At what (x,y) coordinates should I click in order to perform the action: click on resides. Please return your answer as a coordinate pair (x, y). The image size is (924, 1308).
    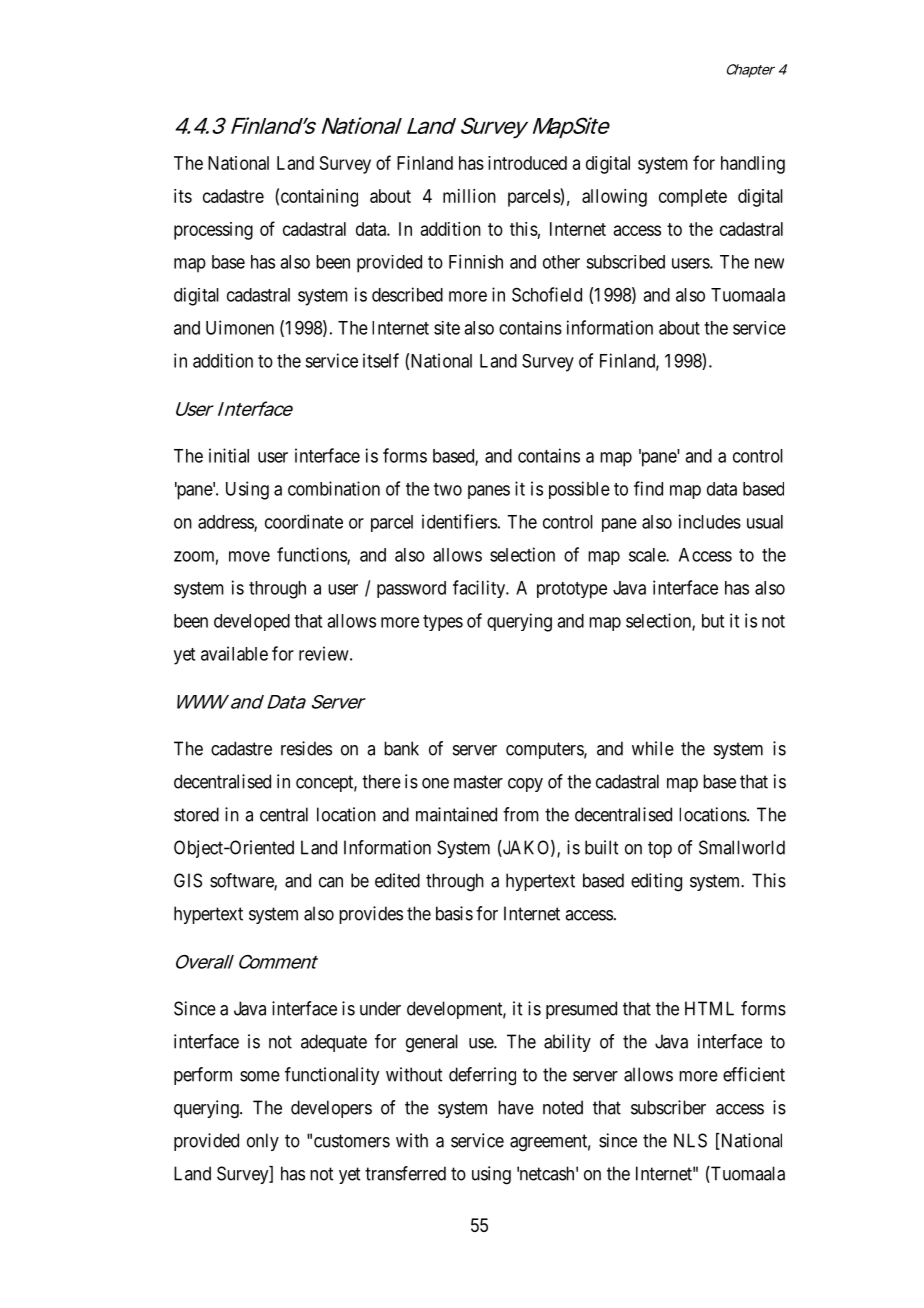
    Looking at the image, I should click on (306, 748).
